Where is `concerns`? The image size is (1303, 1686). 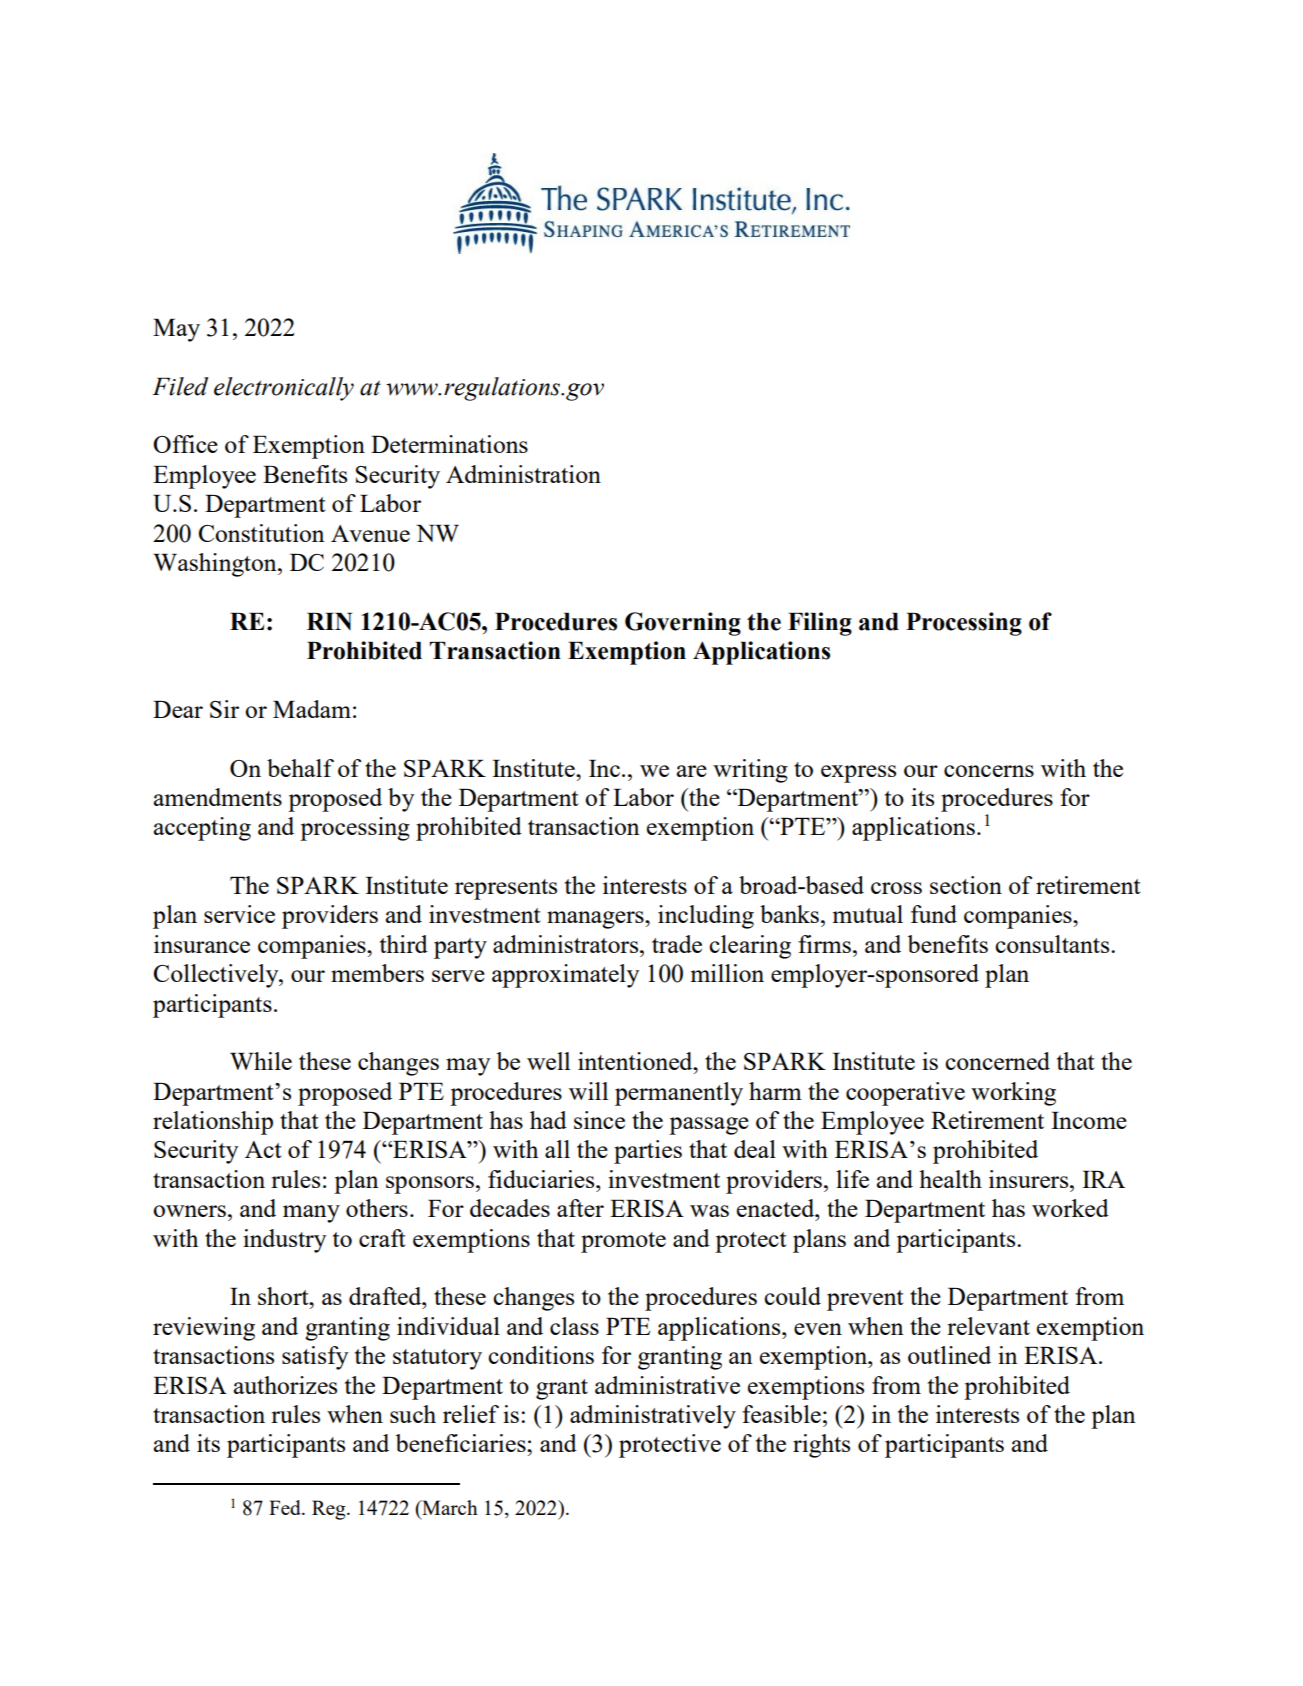
concerns is located at coordinates (989, 771).
